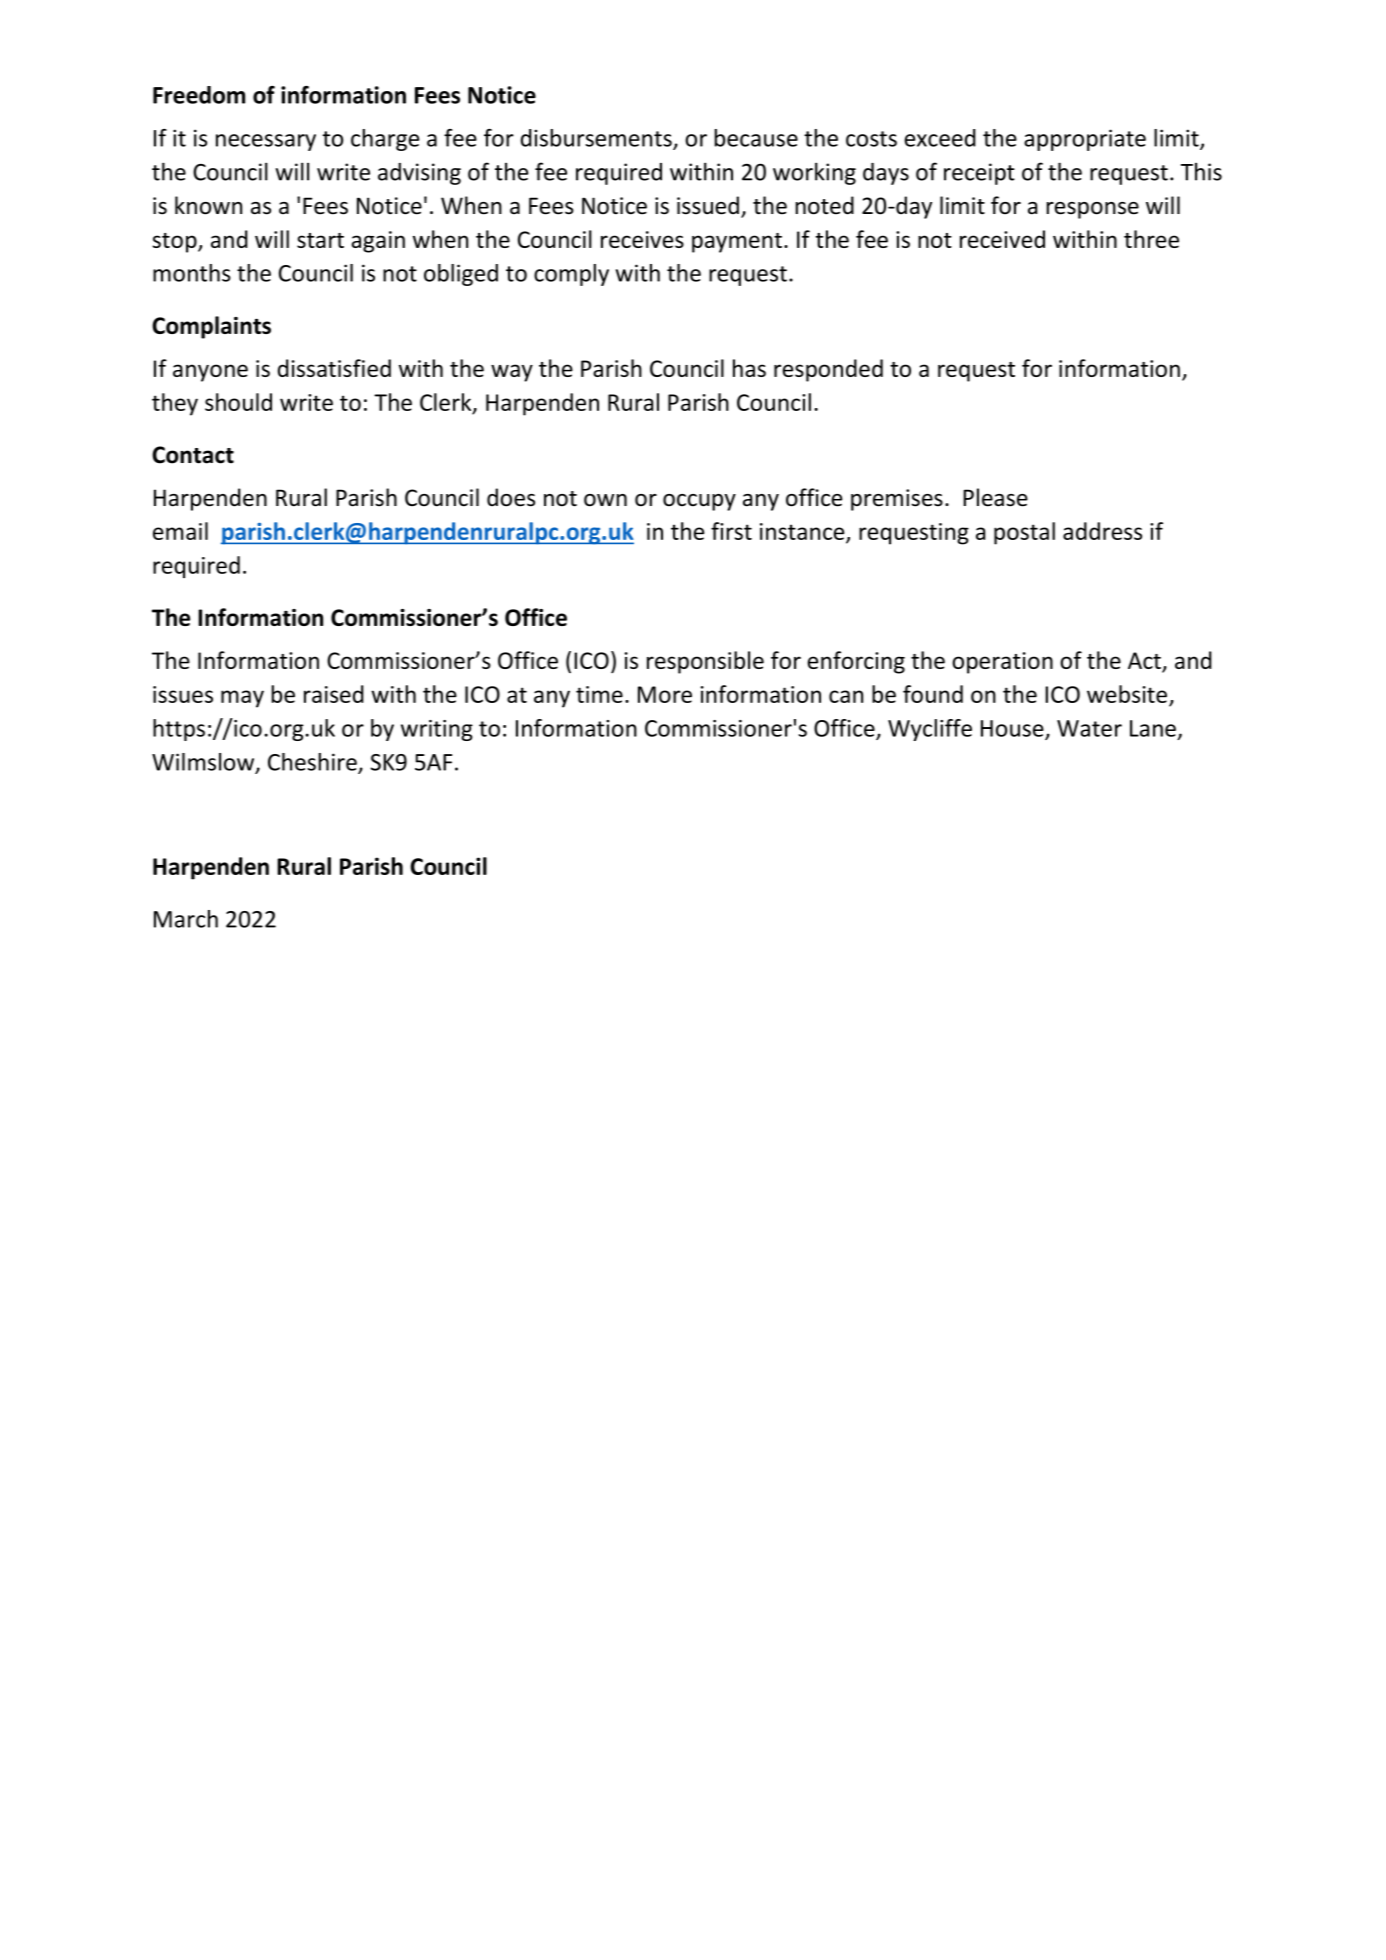 The height and width of the image is (1960, 1386). Describe the element at coordinates (1089, 728) in the image. I see `Water` at that location.
